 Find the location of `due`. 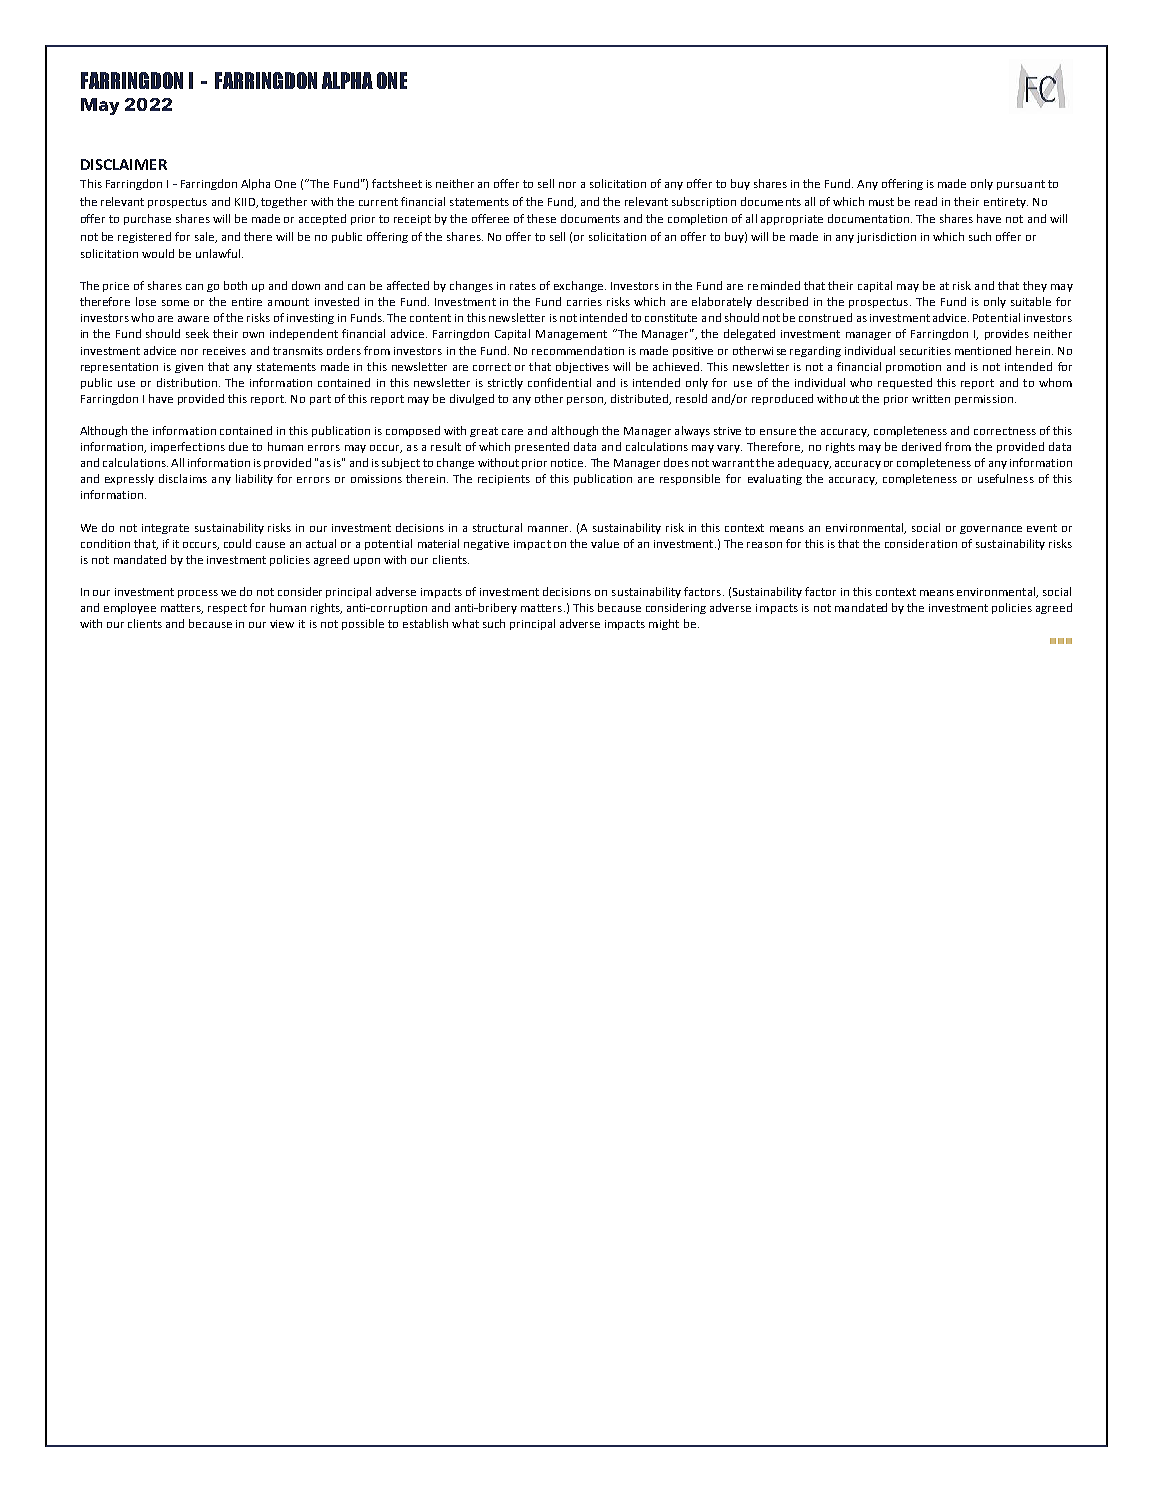

due is located at coordinates (238, 446).
